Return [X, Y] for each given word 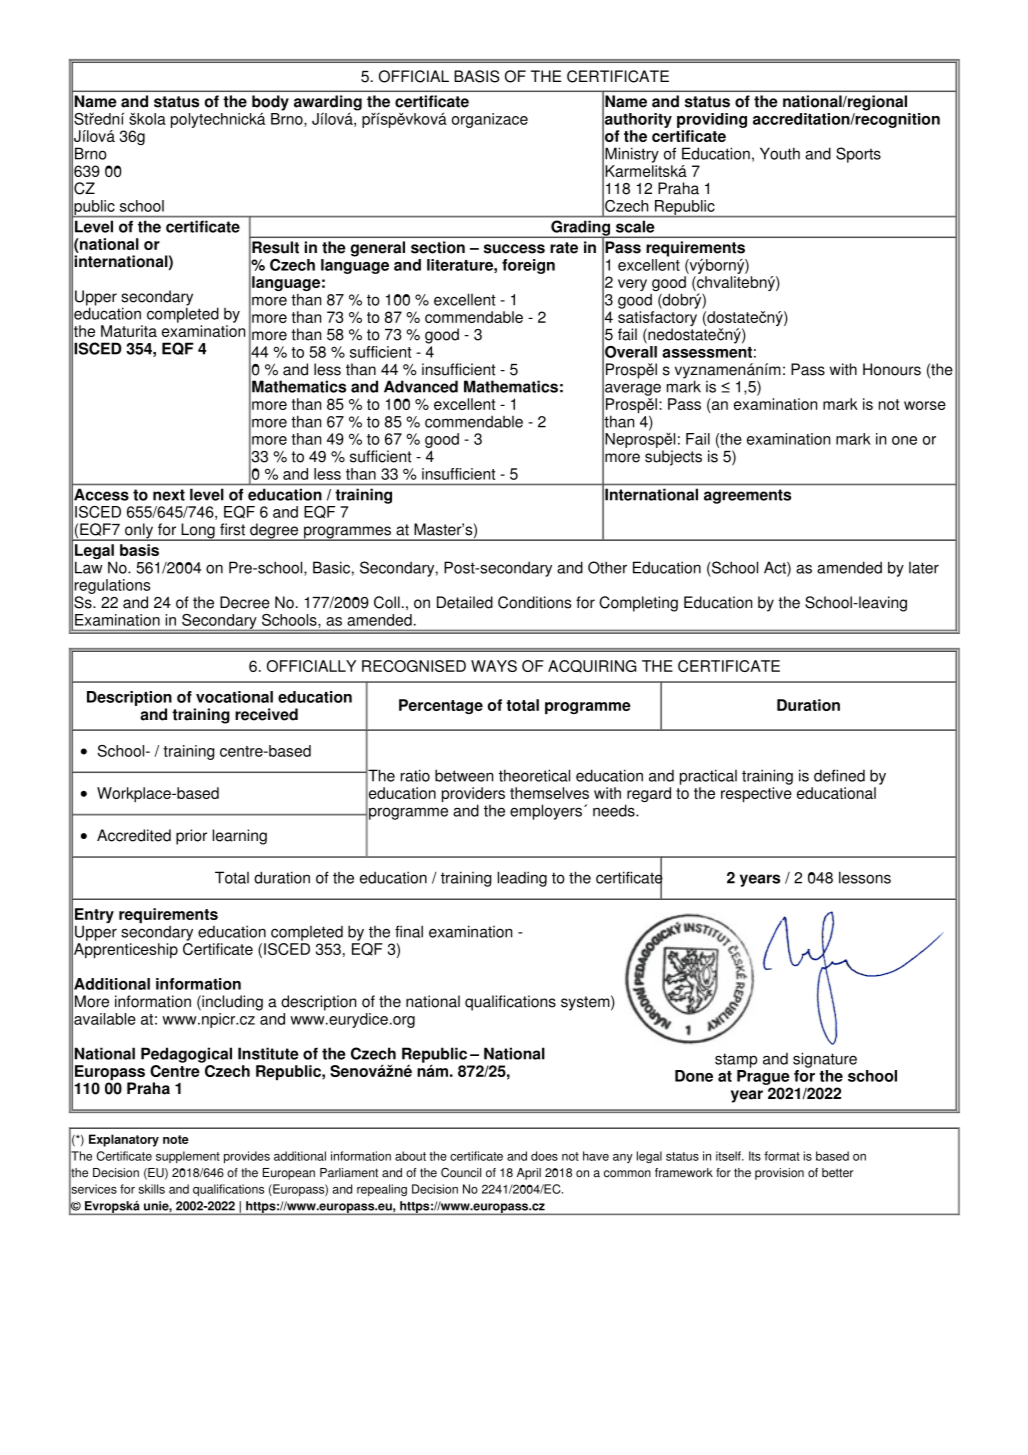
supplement [188, 1157]
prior [191, 837]
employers [546, 812]
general [378, 249]
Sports [858, 155]
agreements [747, 496]
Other [607, 567]
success [514, 249]
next [169, 495]
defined [839, 775]
